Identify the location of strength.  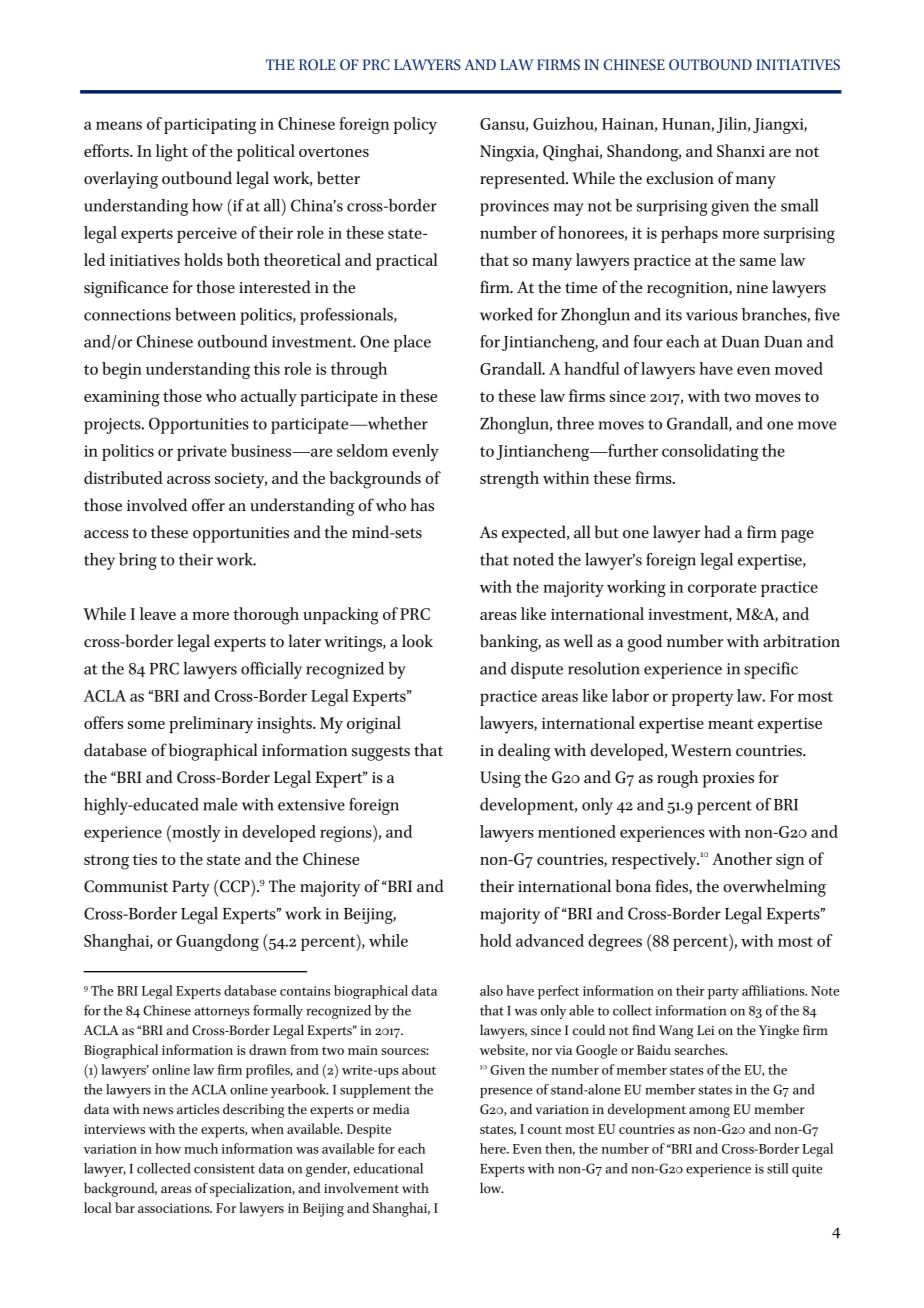
(509, 480).
